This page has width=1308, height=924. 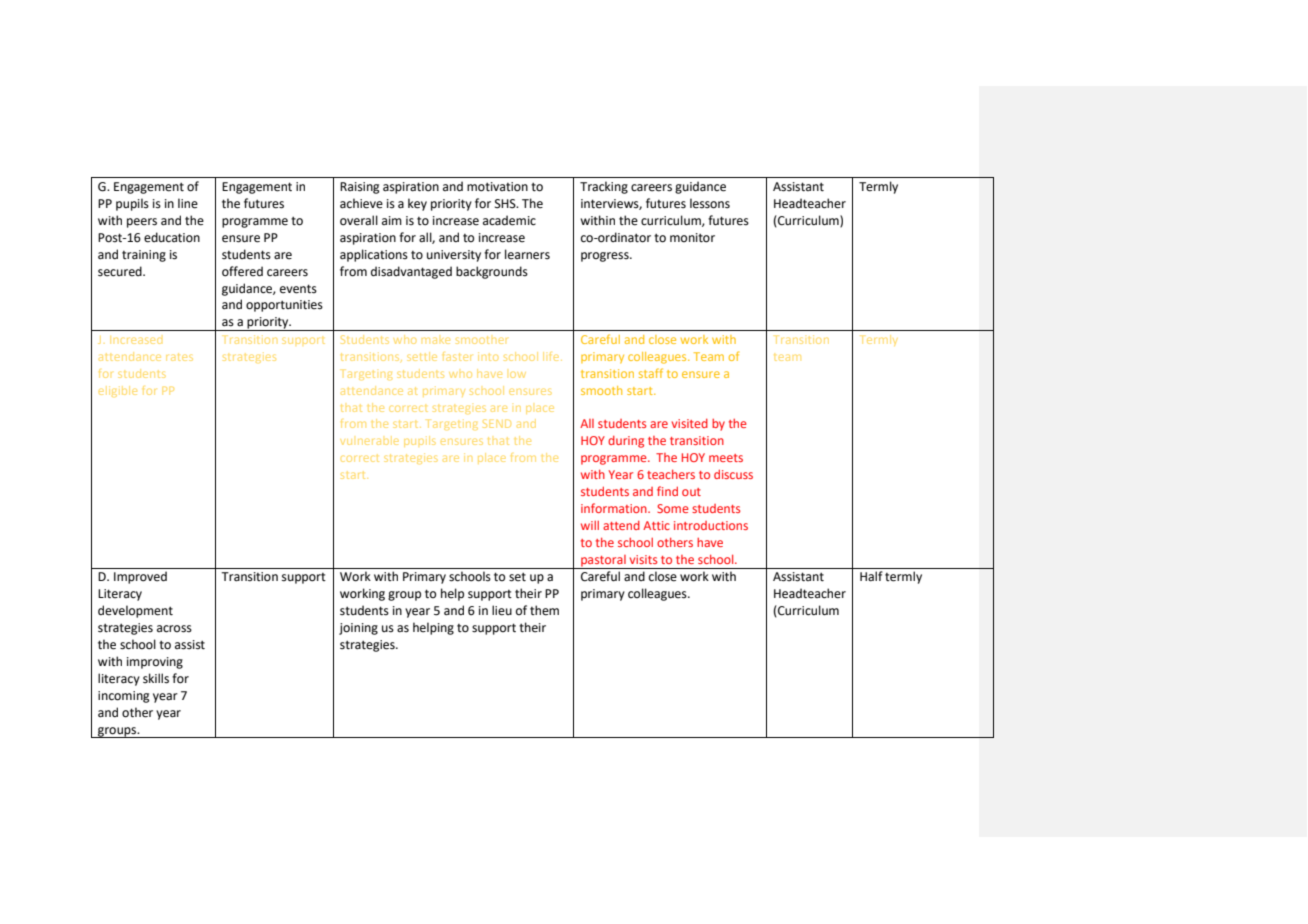 I want to click on joining, so click(x=358, y=629).
